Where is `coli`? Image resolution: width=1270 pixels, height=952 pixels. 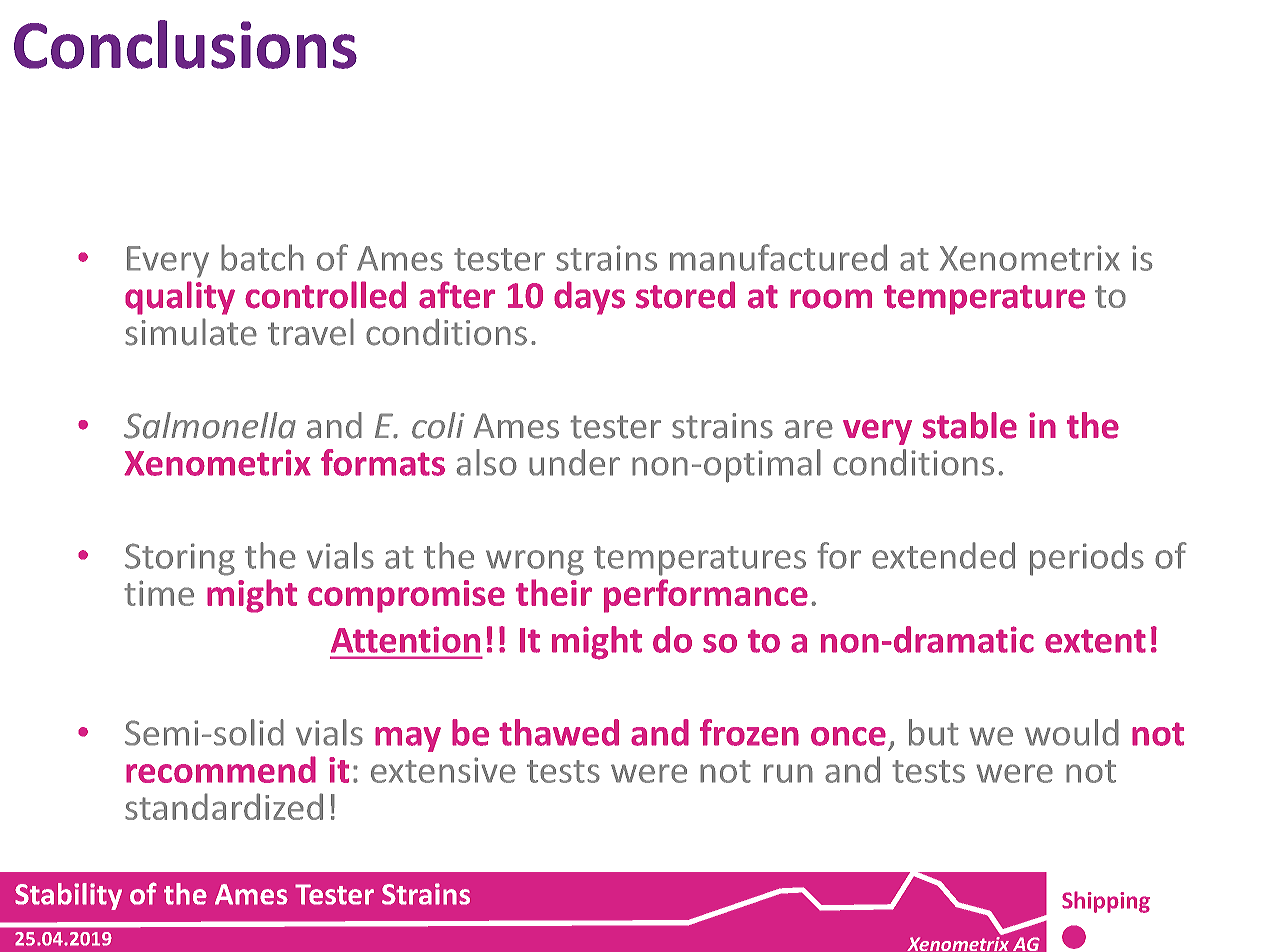
coli is located at coordinates (438, 425).
